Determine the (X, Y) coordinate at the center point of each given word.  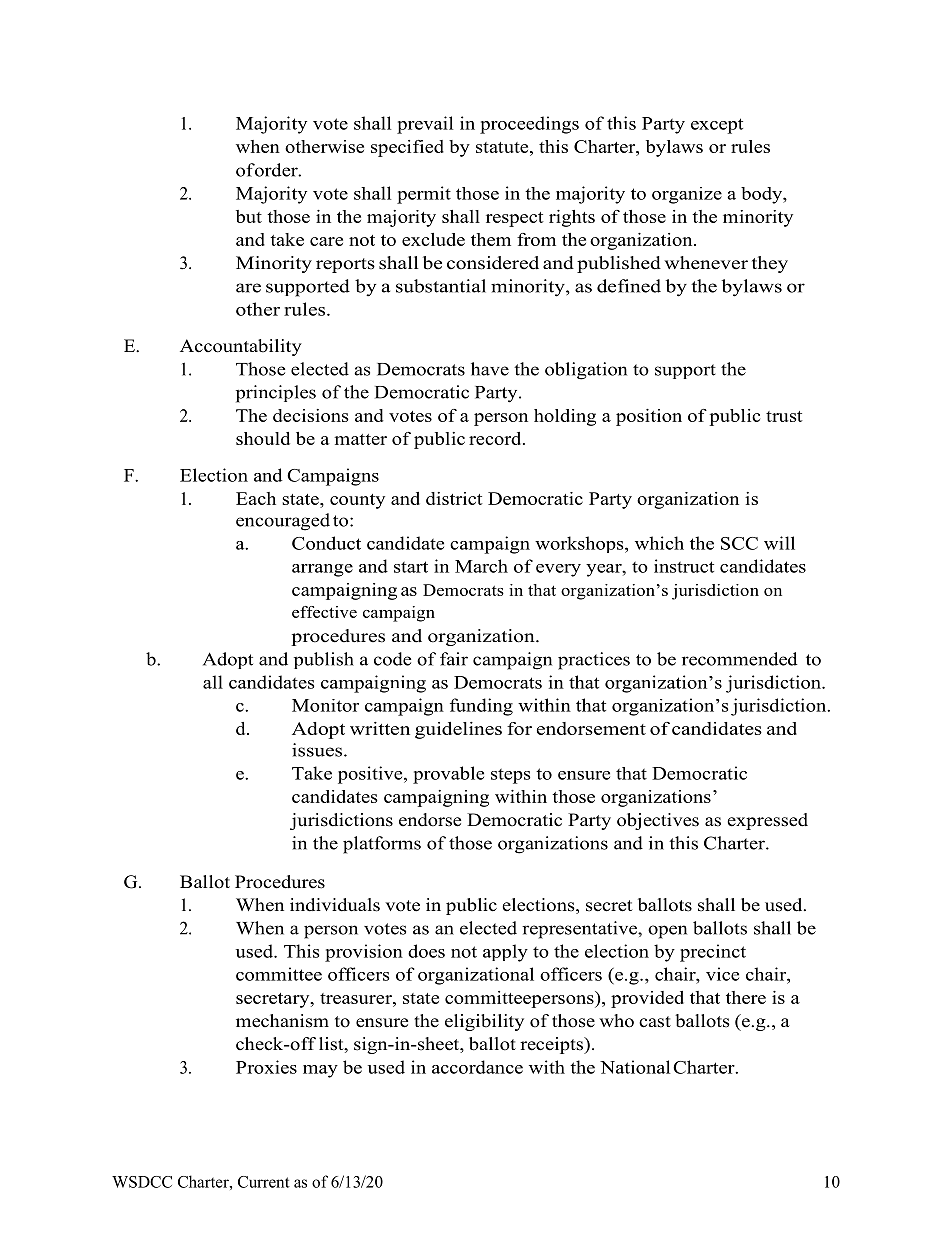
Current (264, 1182)
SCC (739, 543)
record (496, 438)
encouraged (283, 522)
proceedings (529, 125)
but (249, 216)
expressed (767, 821)
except (717, 126)
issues (318, 750)
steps (510, 776)
